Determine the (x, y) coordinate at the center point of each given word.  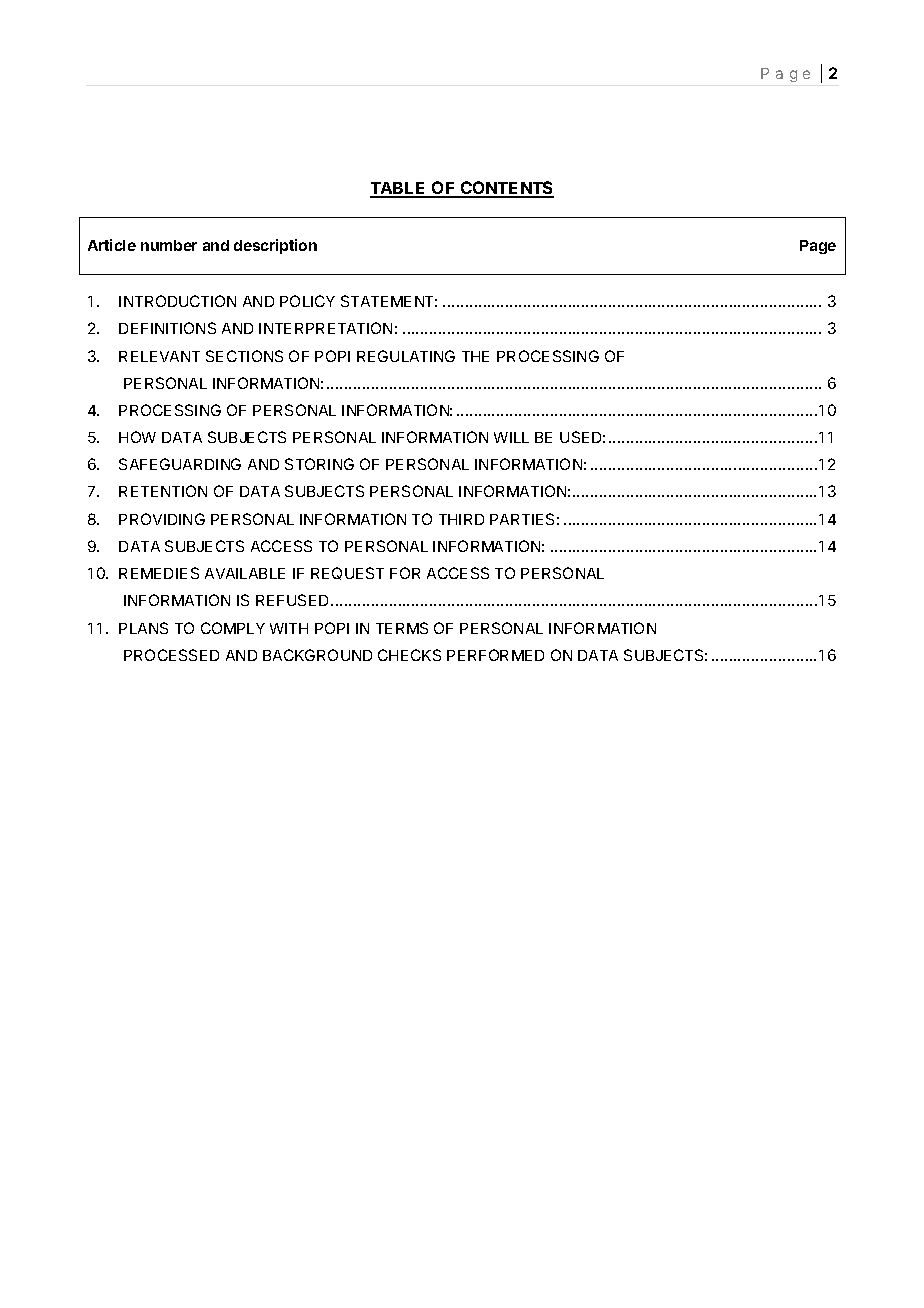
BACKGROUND (317, 655)
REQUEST (347, 573)
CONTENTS (506, 189)
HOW (137, 437)
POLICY (307, 301)
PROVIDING (162, 519)
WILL (511, 437)
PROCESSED (171, 655)
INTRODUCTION (177, 301)
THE (475, 356)
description (275, 246)
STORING (319, 464)
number (169, 245)
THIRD (461, 519)
